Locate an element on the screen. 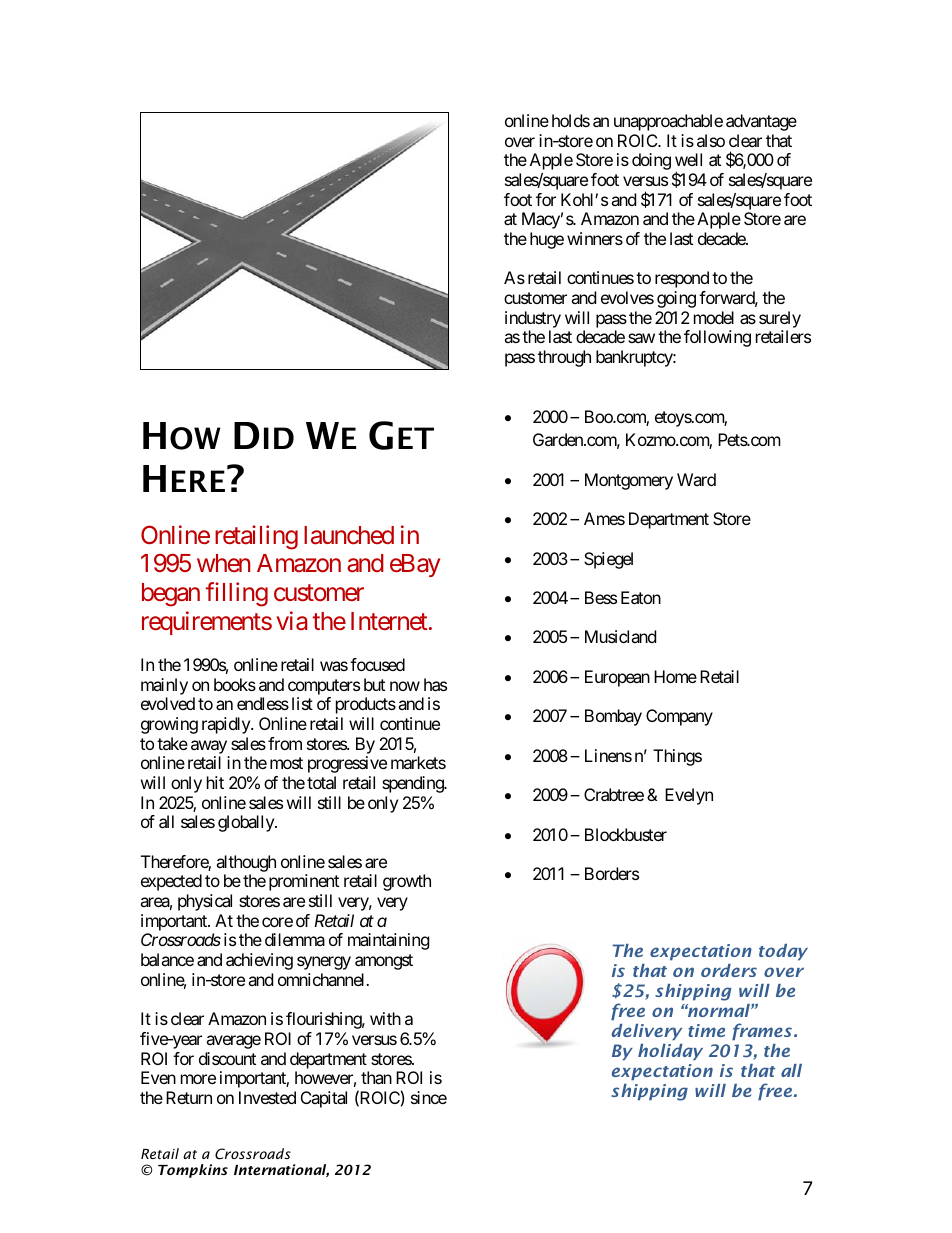  Company is located at coordinates (679, 717).
